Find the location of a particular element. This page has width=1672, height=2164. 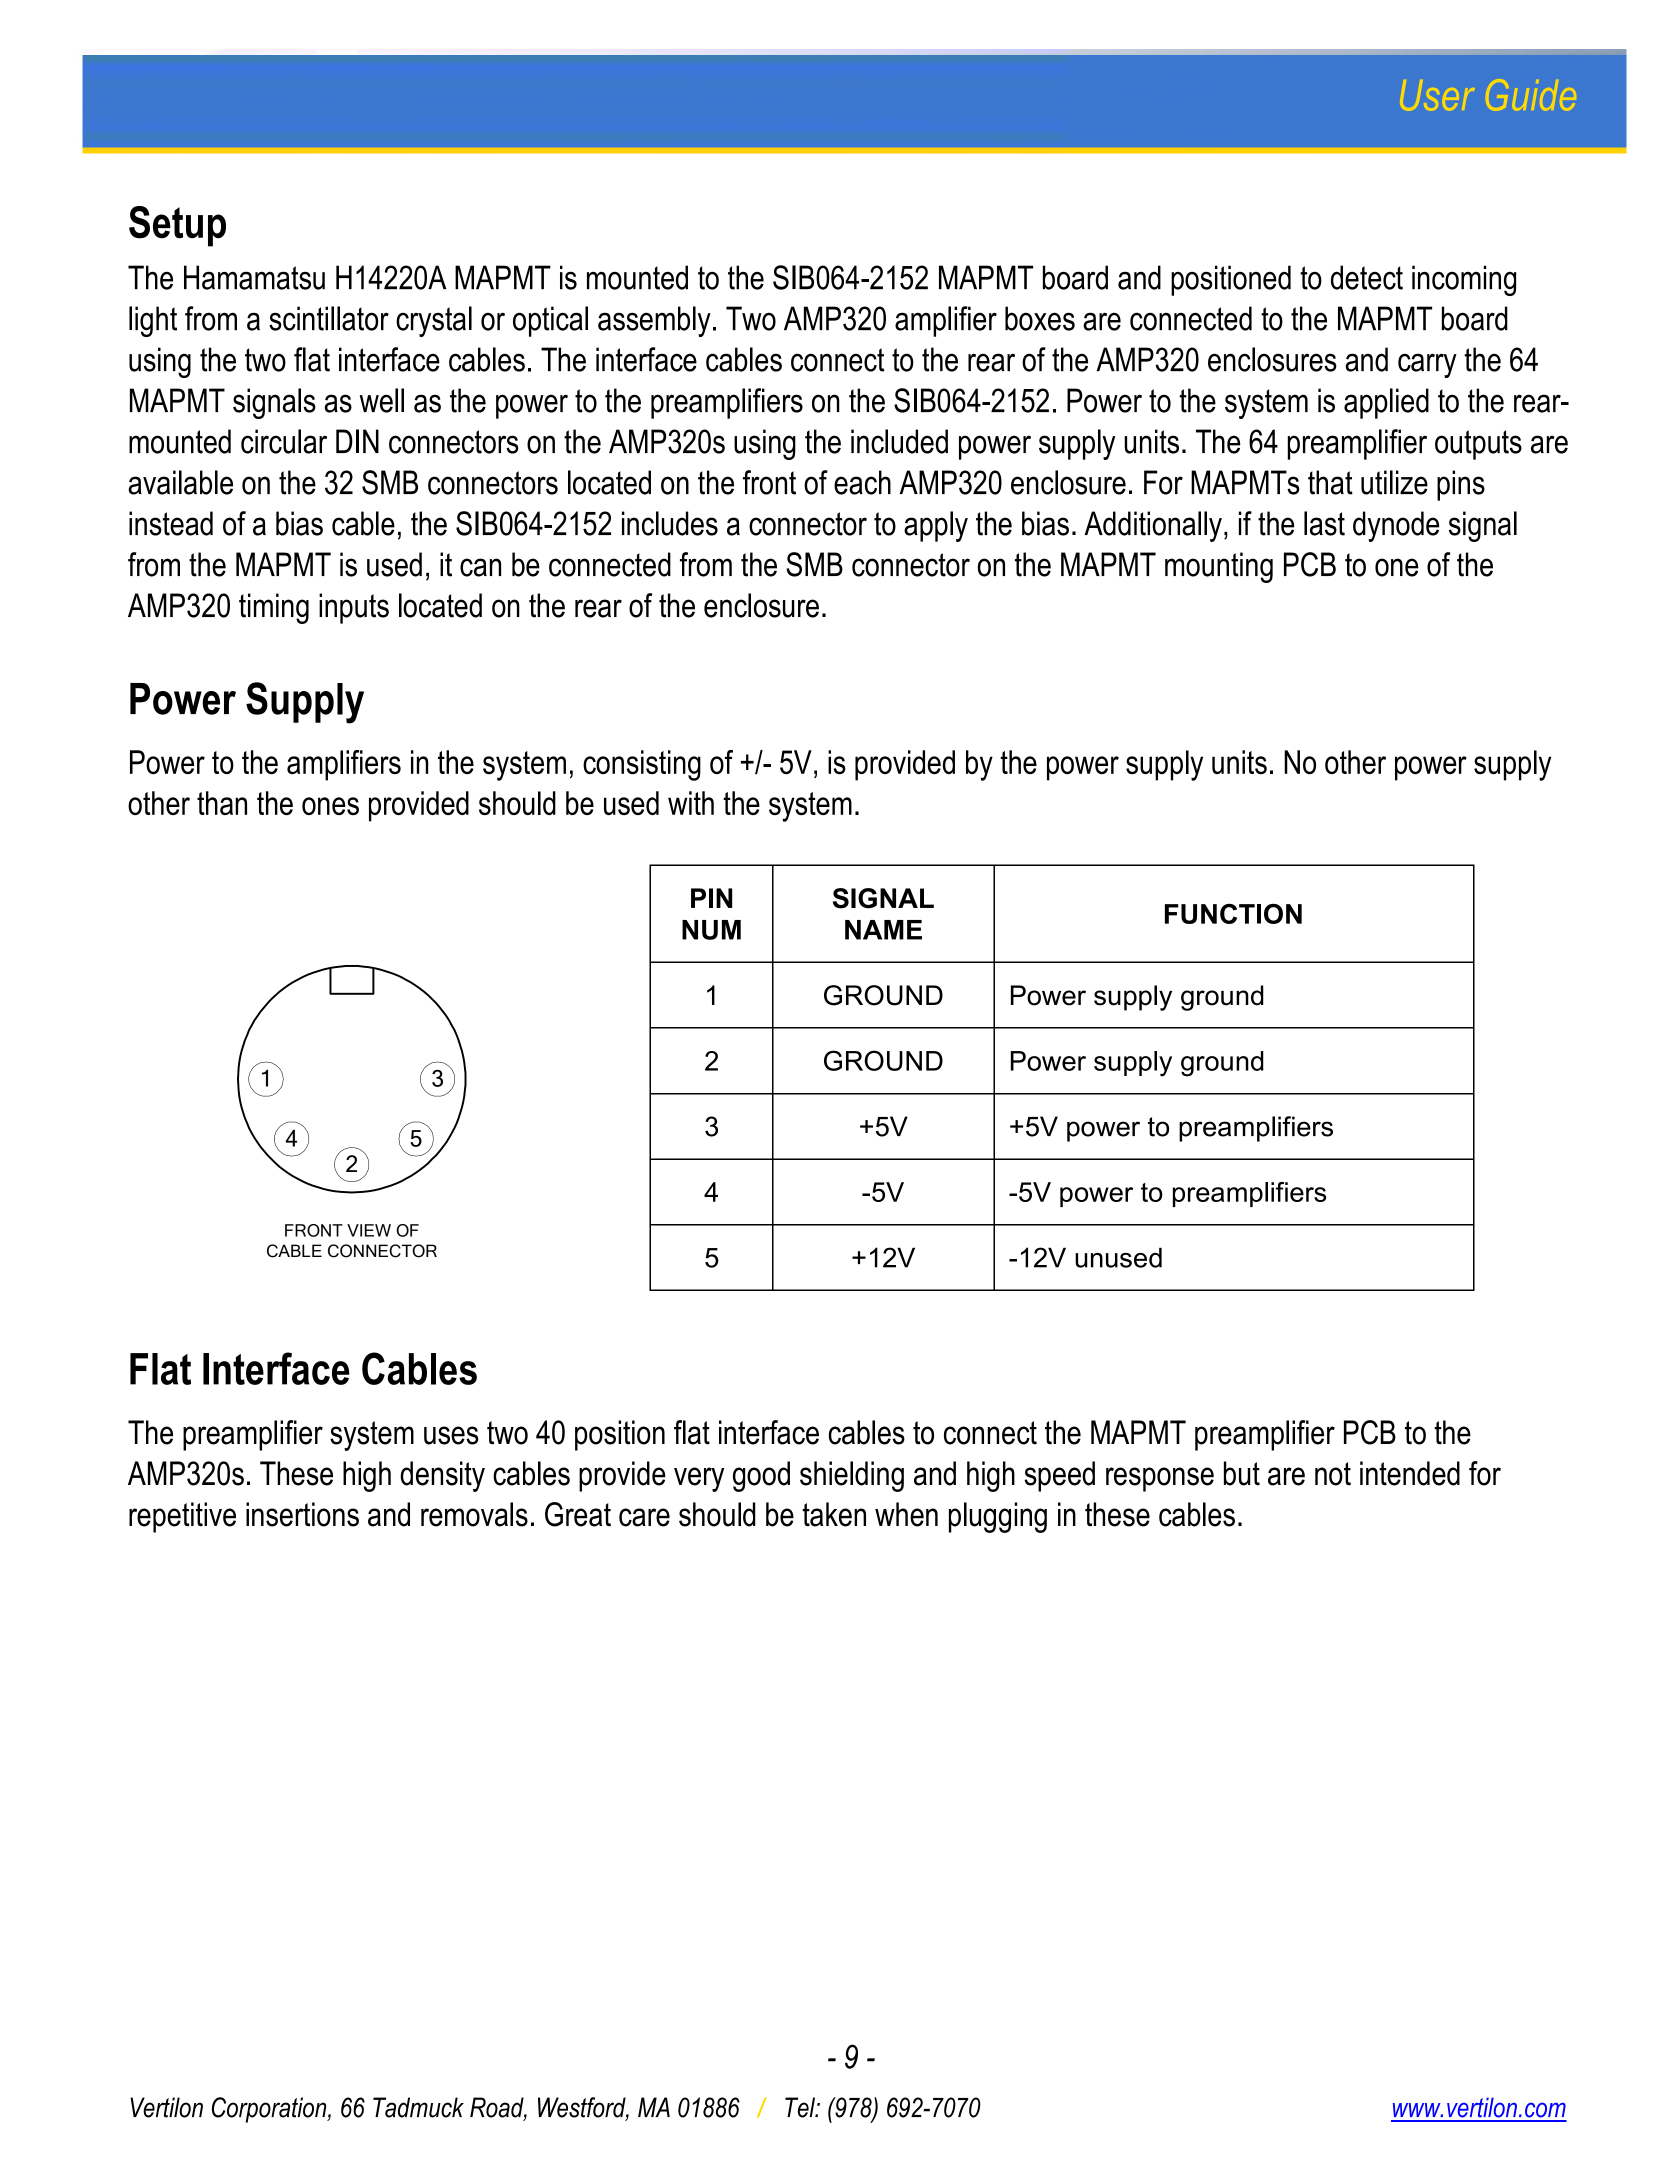

scintillator is located at coordinates (329, 318).
